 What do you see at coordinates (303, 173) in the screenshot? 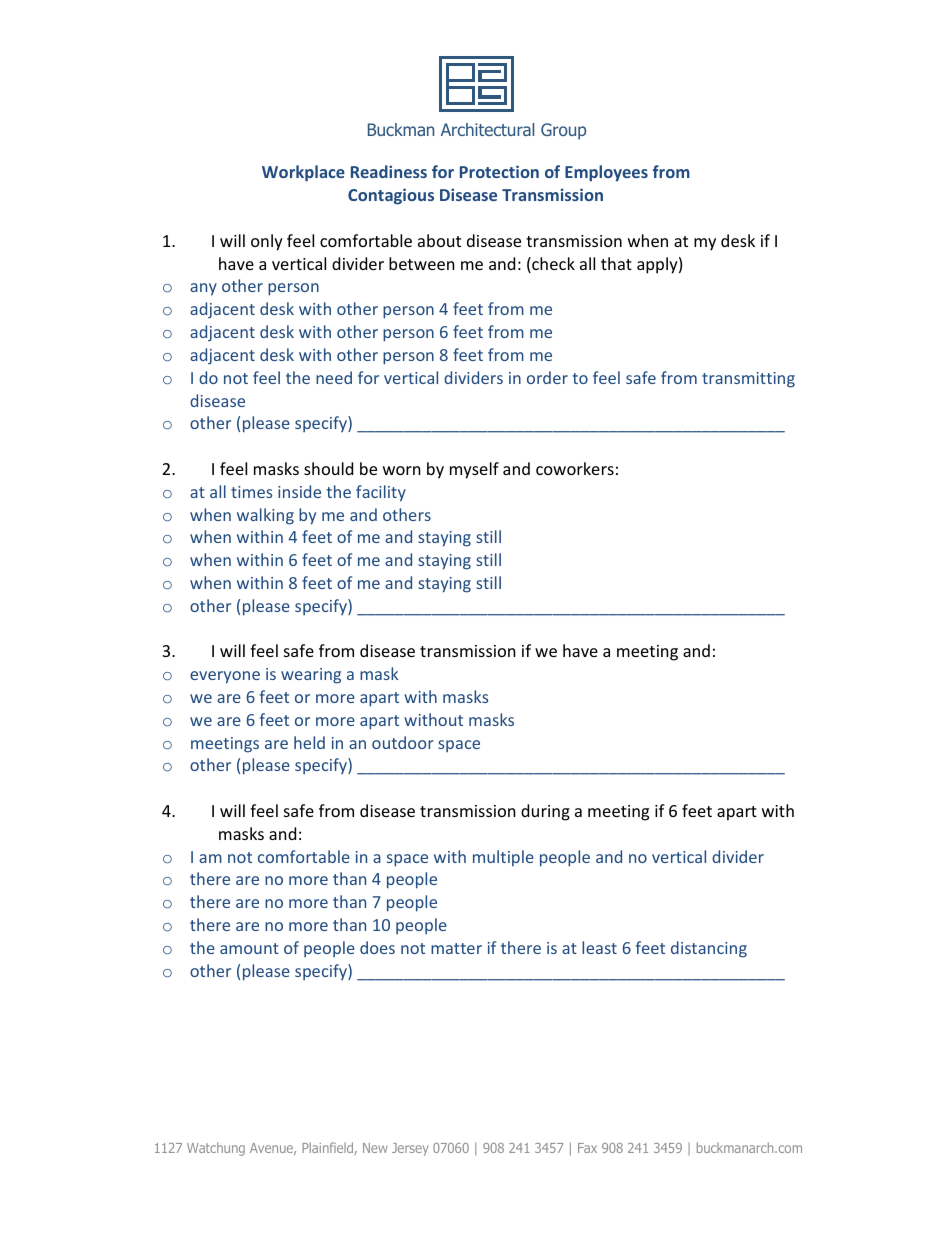
I see `Workplace` at bounding box center [303, 173].
